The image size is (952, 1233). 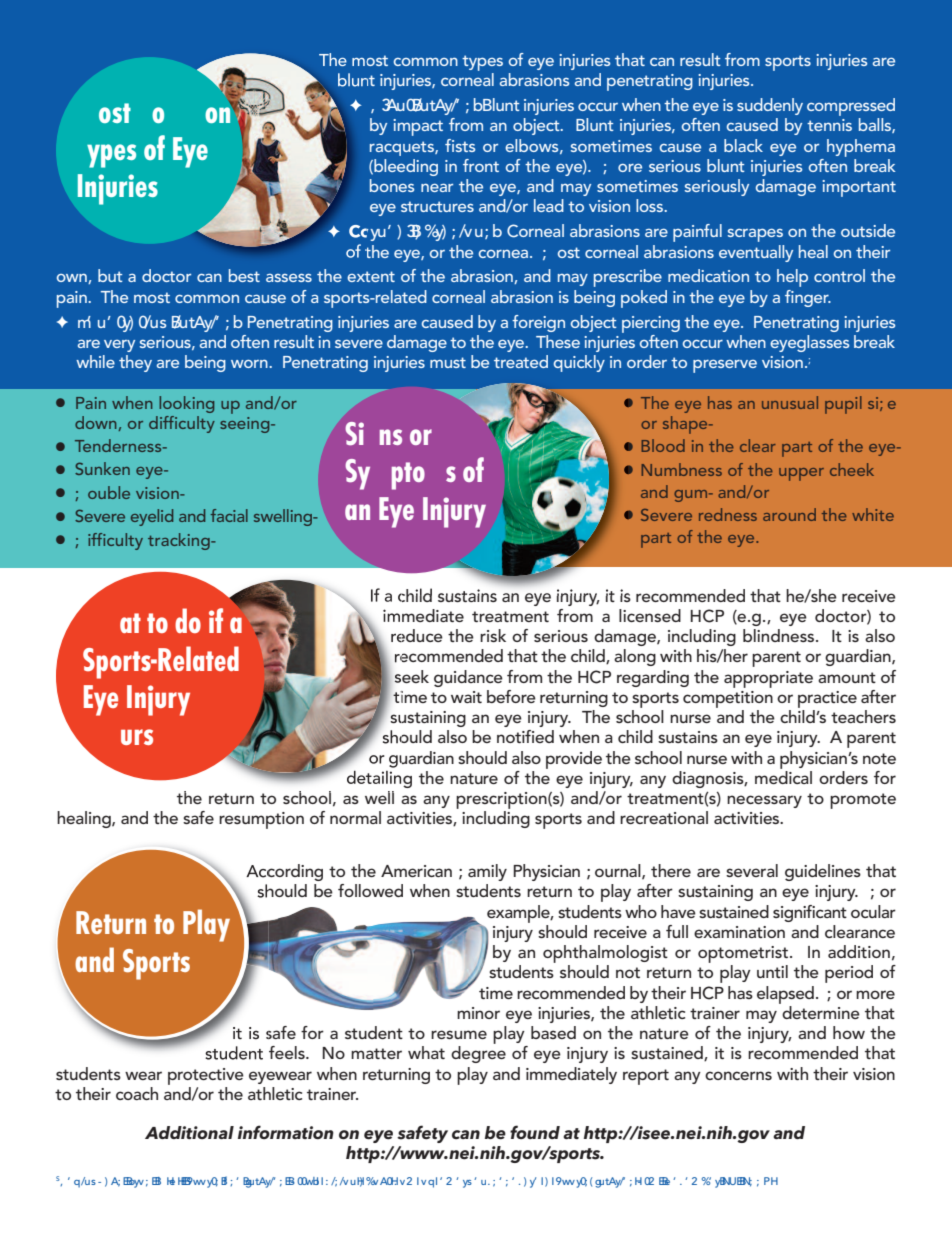 I want to click on fists, so click(x=460, y=145).
